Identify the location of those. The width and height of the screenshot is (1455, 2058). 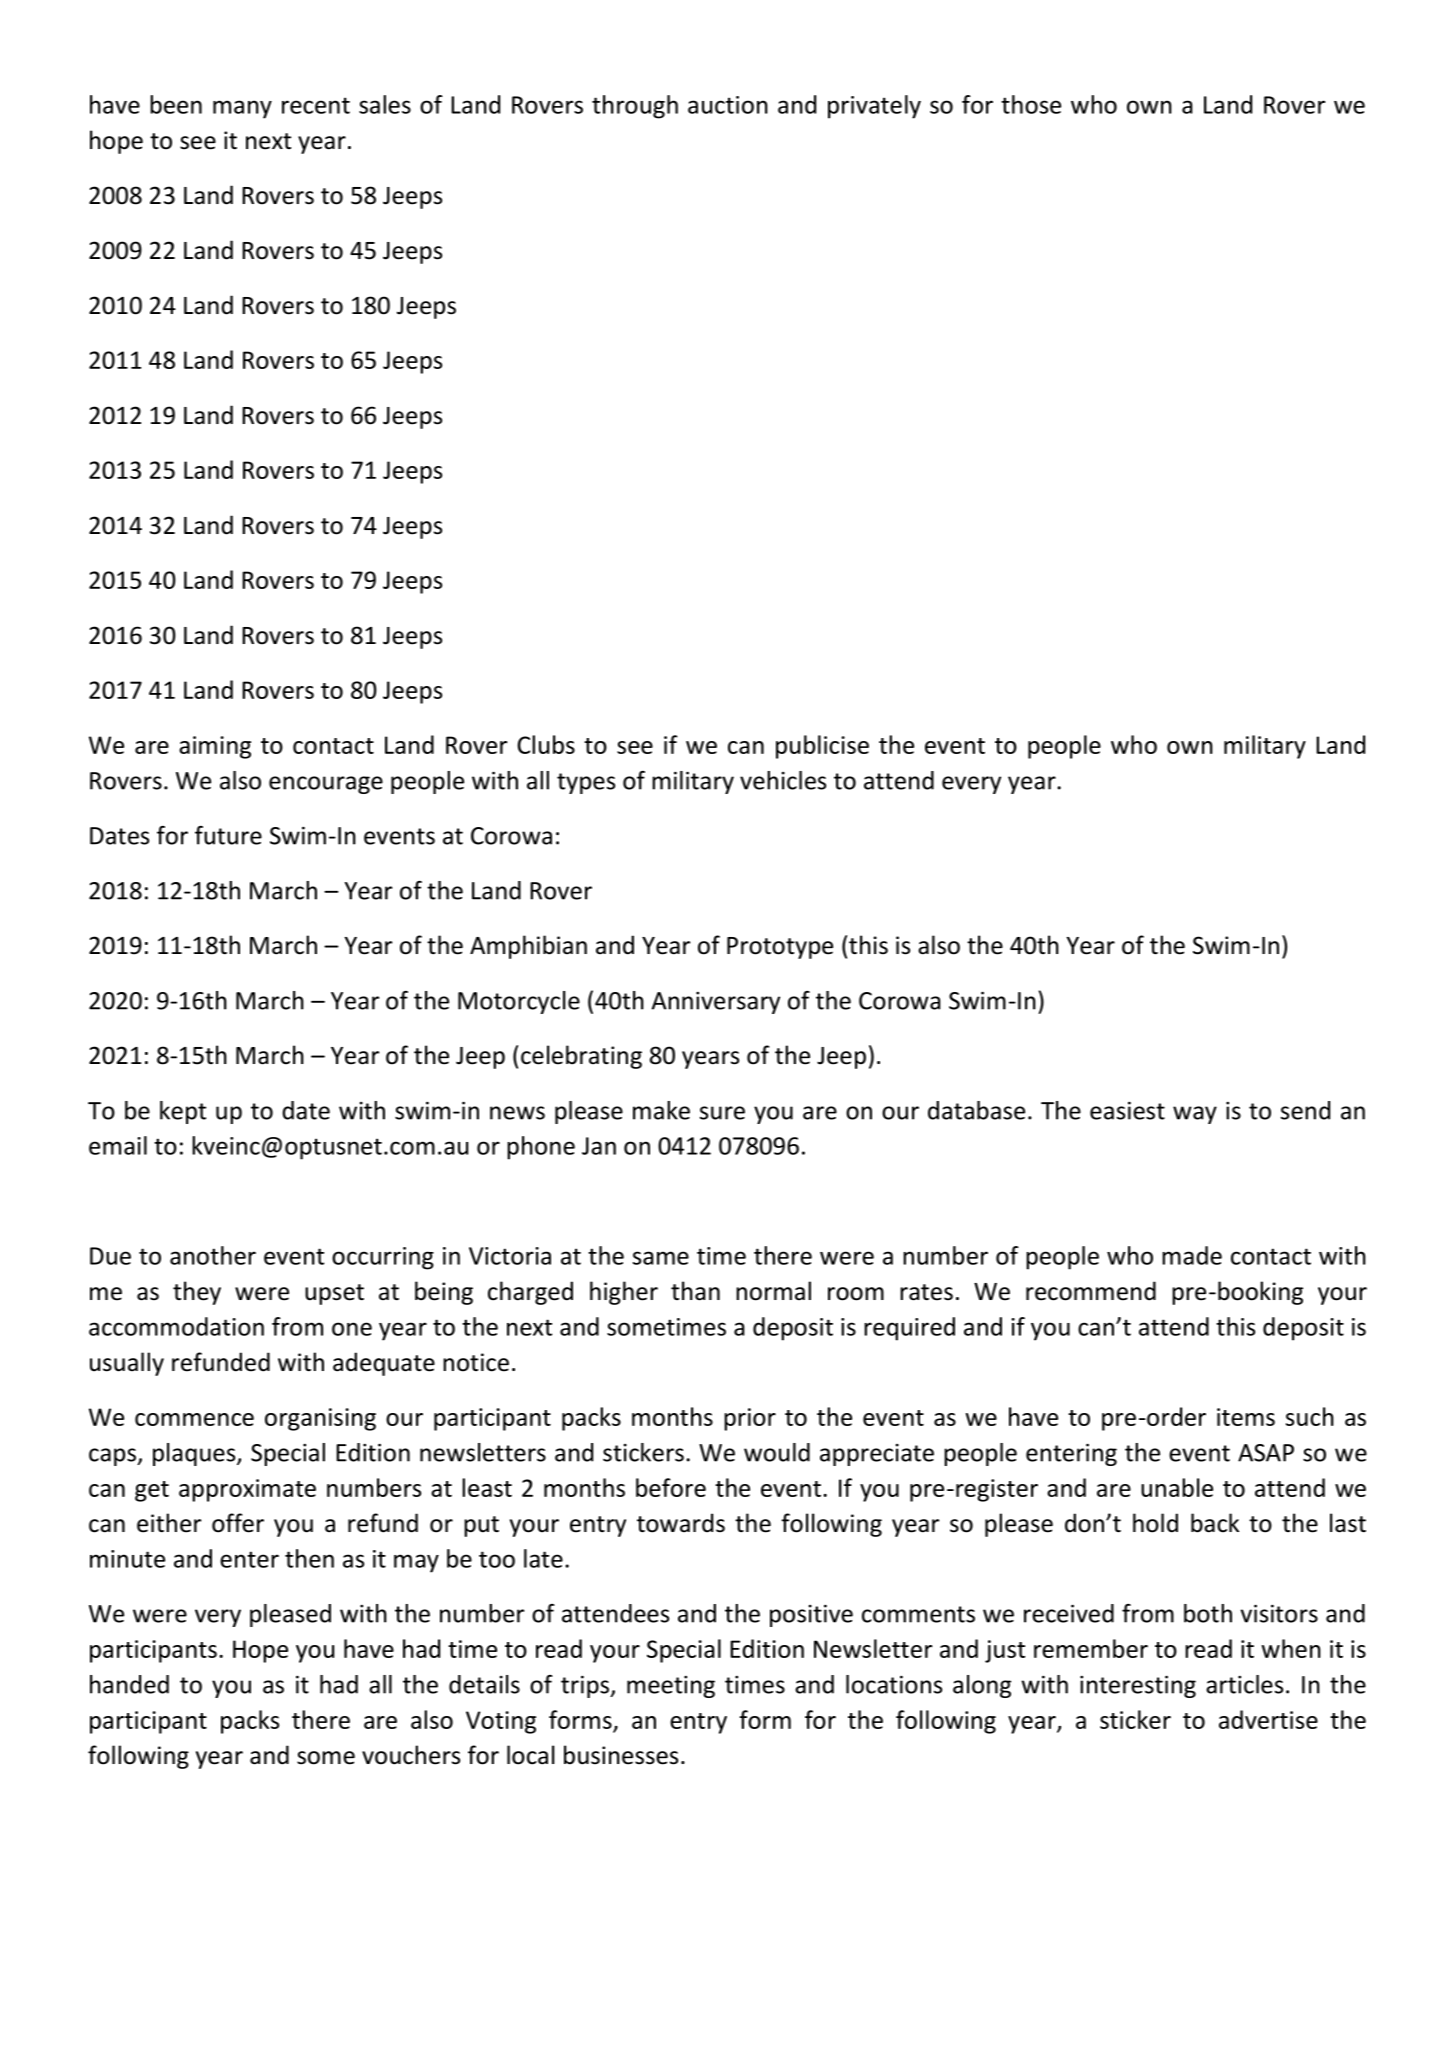
(1031, 104).
